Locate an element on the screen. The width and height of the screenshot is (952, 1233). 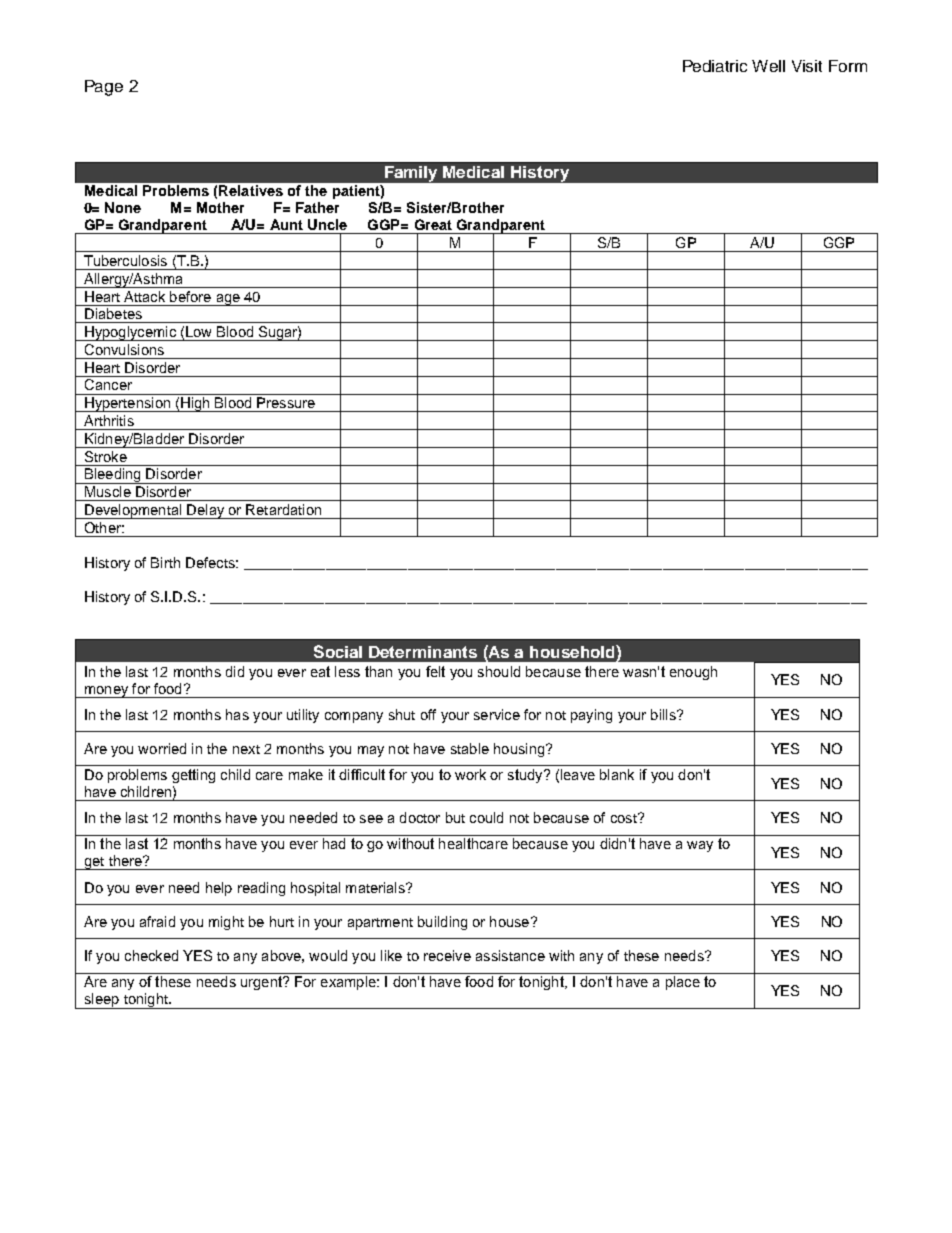
Father is located at coordinates (317, 207).
